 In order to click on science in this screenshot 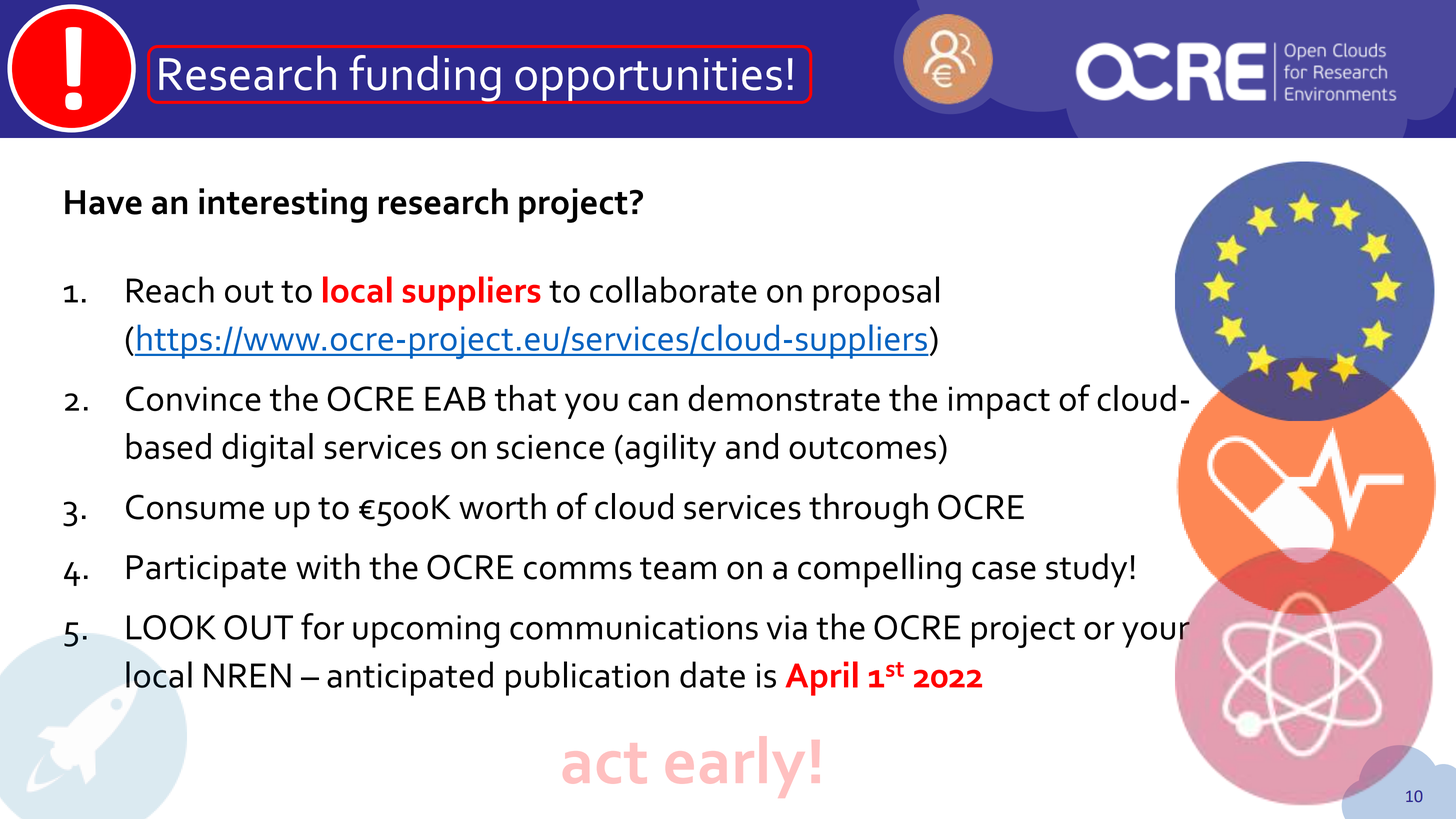, I will do `click(550, 447)`.
